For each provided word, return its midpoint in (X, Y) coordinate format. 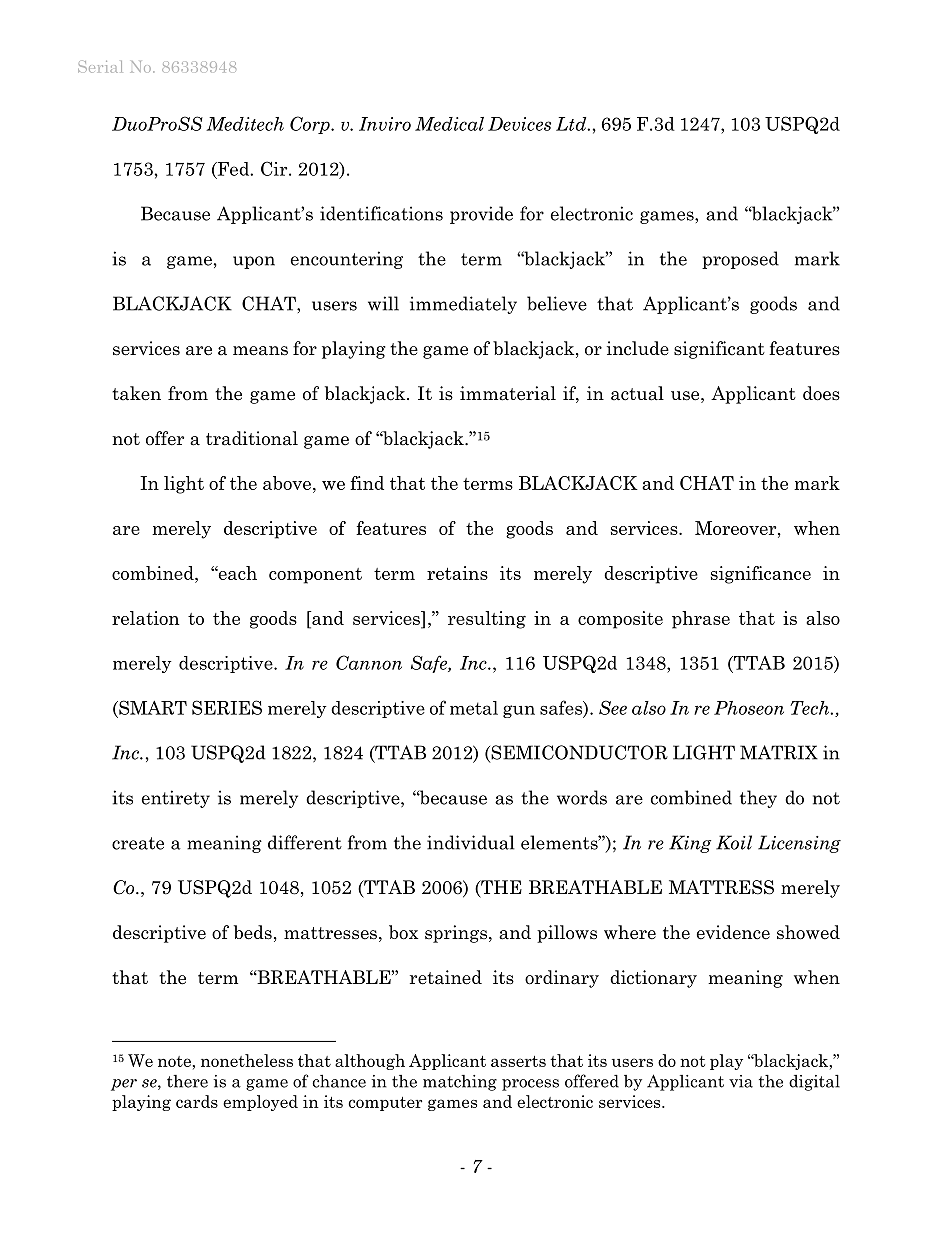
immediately (463, 305)
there (187, 1081)
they (758, 799)
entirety (176, 799)
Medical (449, 124)
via (741, 1081)
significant (719, 350)
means (260, 351)
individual (471, 842)
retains (457, 573)
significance (761, 575)
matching (460, 1083)
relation (145, 618)
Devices (519, 124)
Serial (100, 67)
